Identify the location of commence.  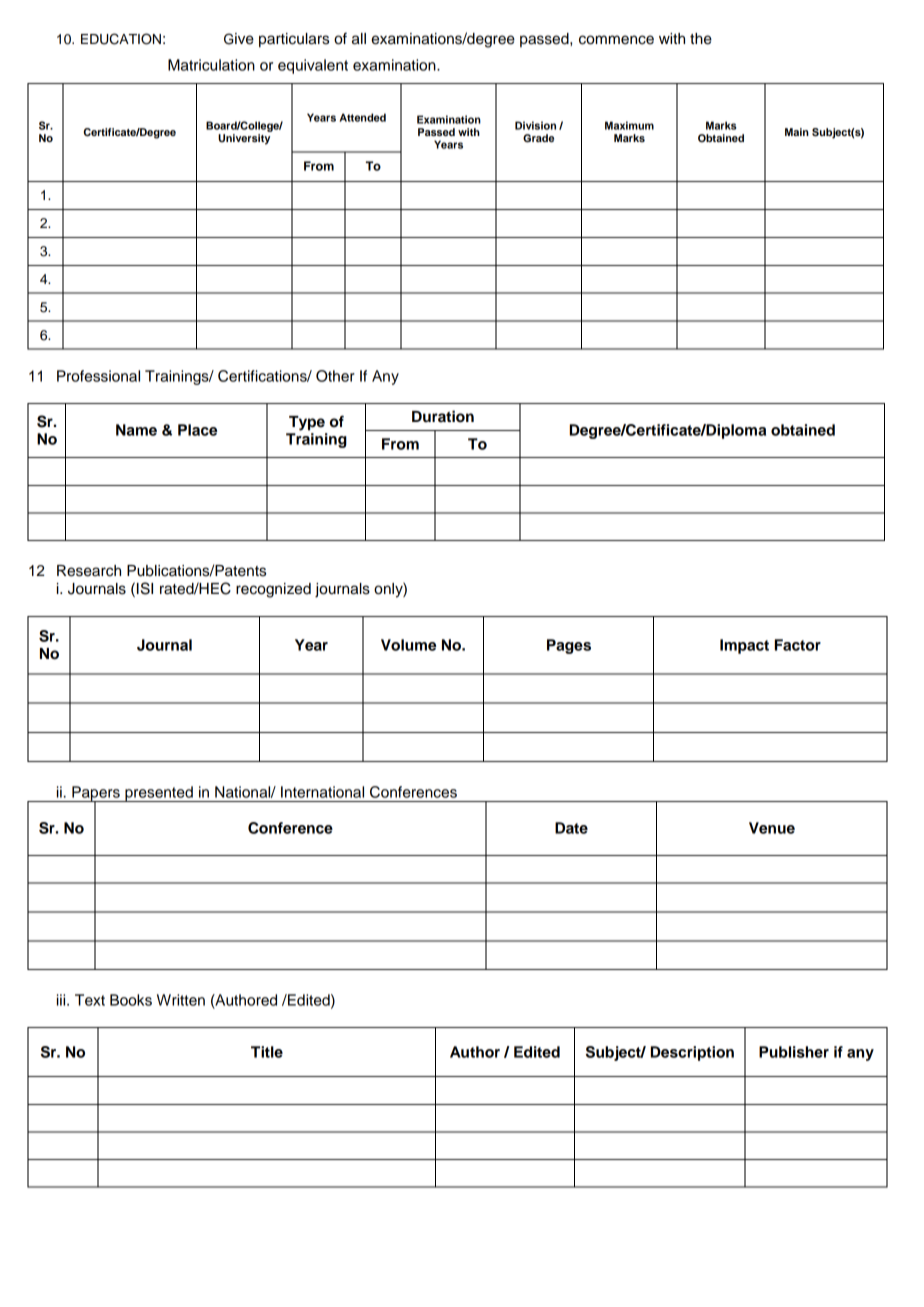
(616, 40).
